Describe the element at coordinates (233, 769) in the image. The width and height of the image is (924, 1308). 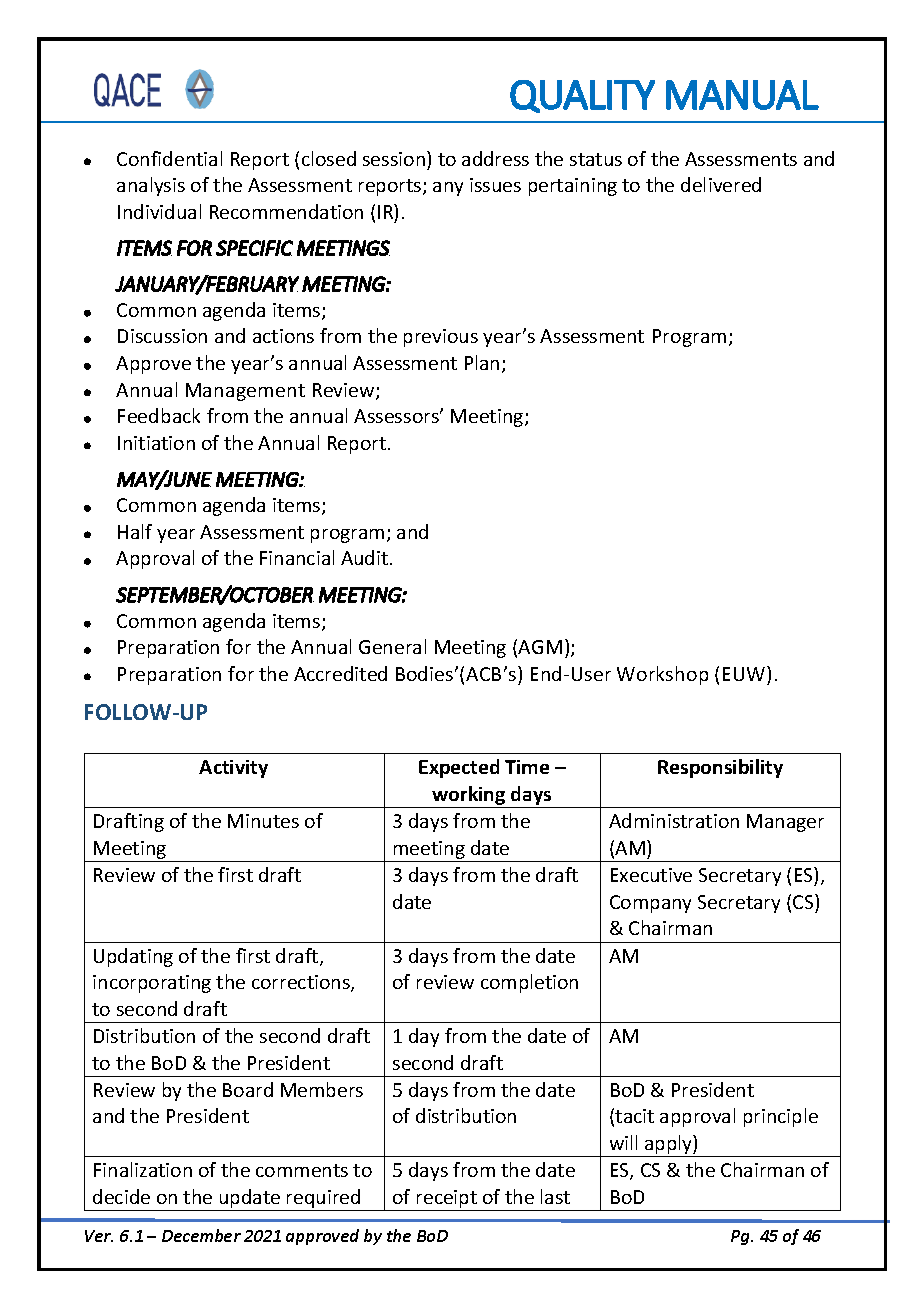
I see `Activity` at that location.
